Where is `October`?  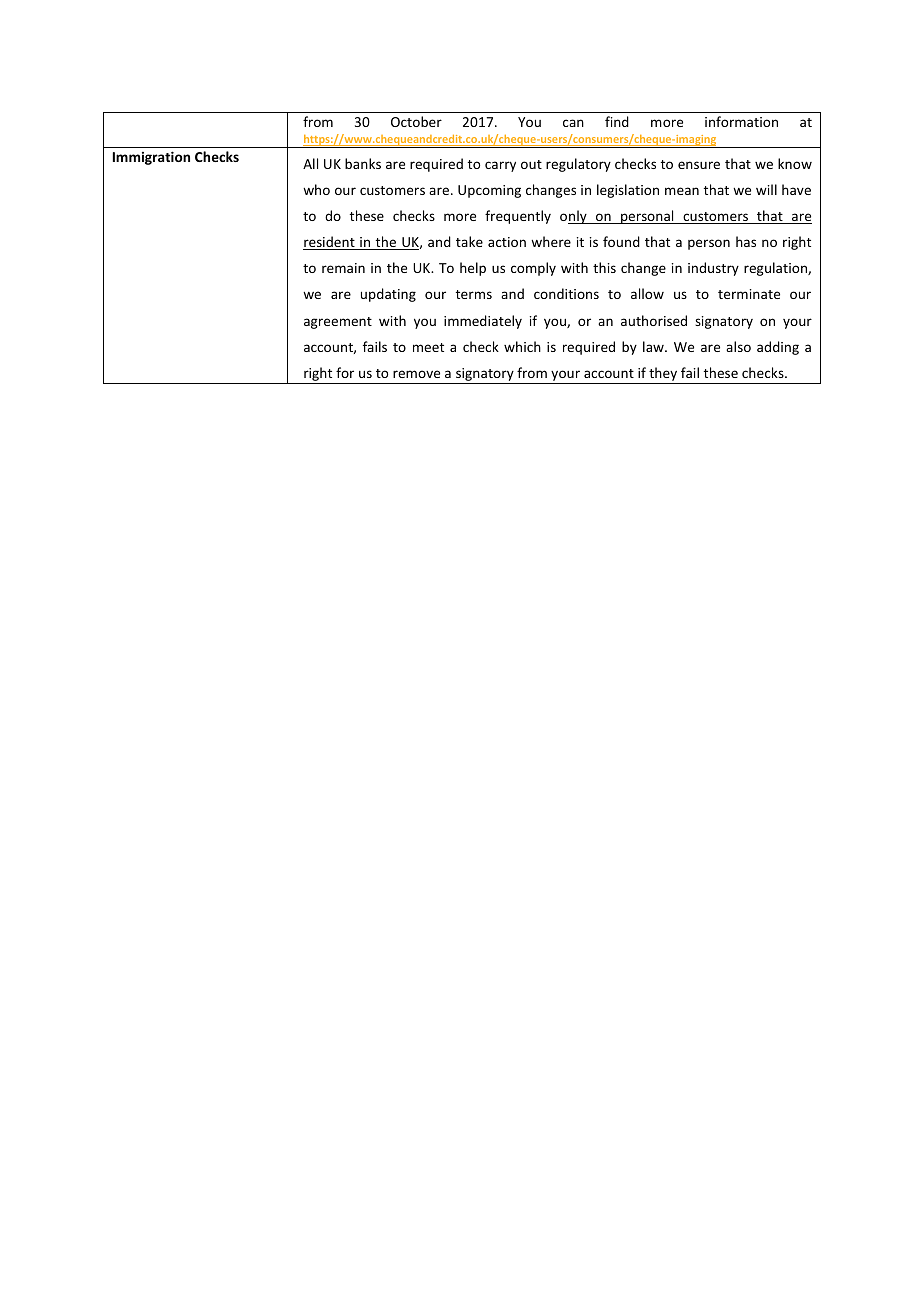 October is located at coordinates (416, 121).
